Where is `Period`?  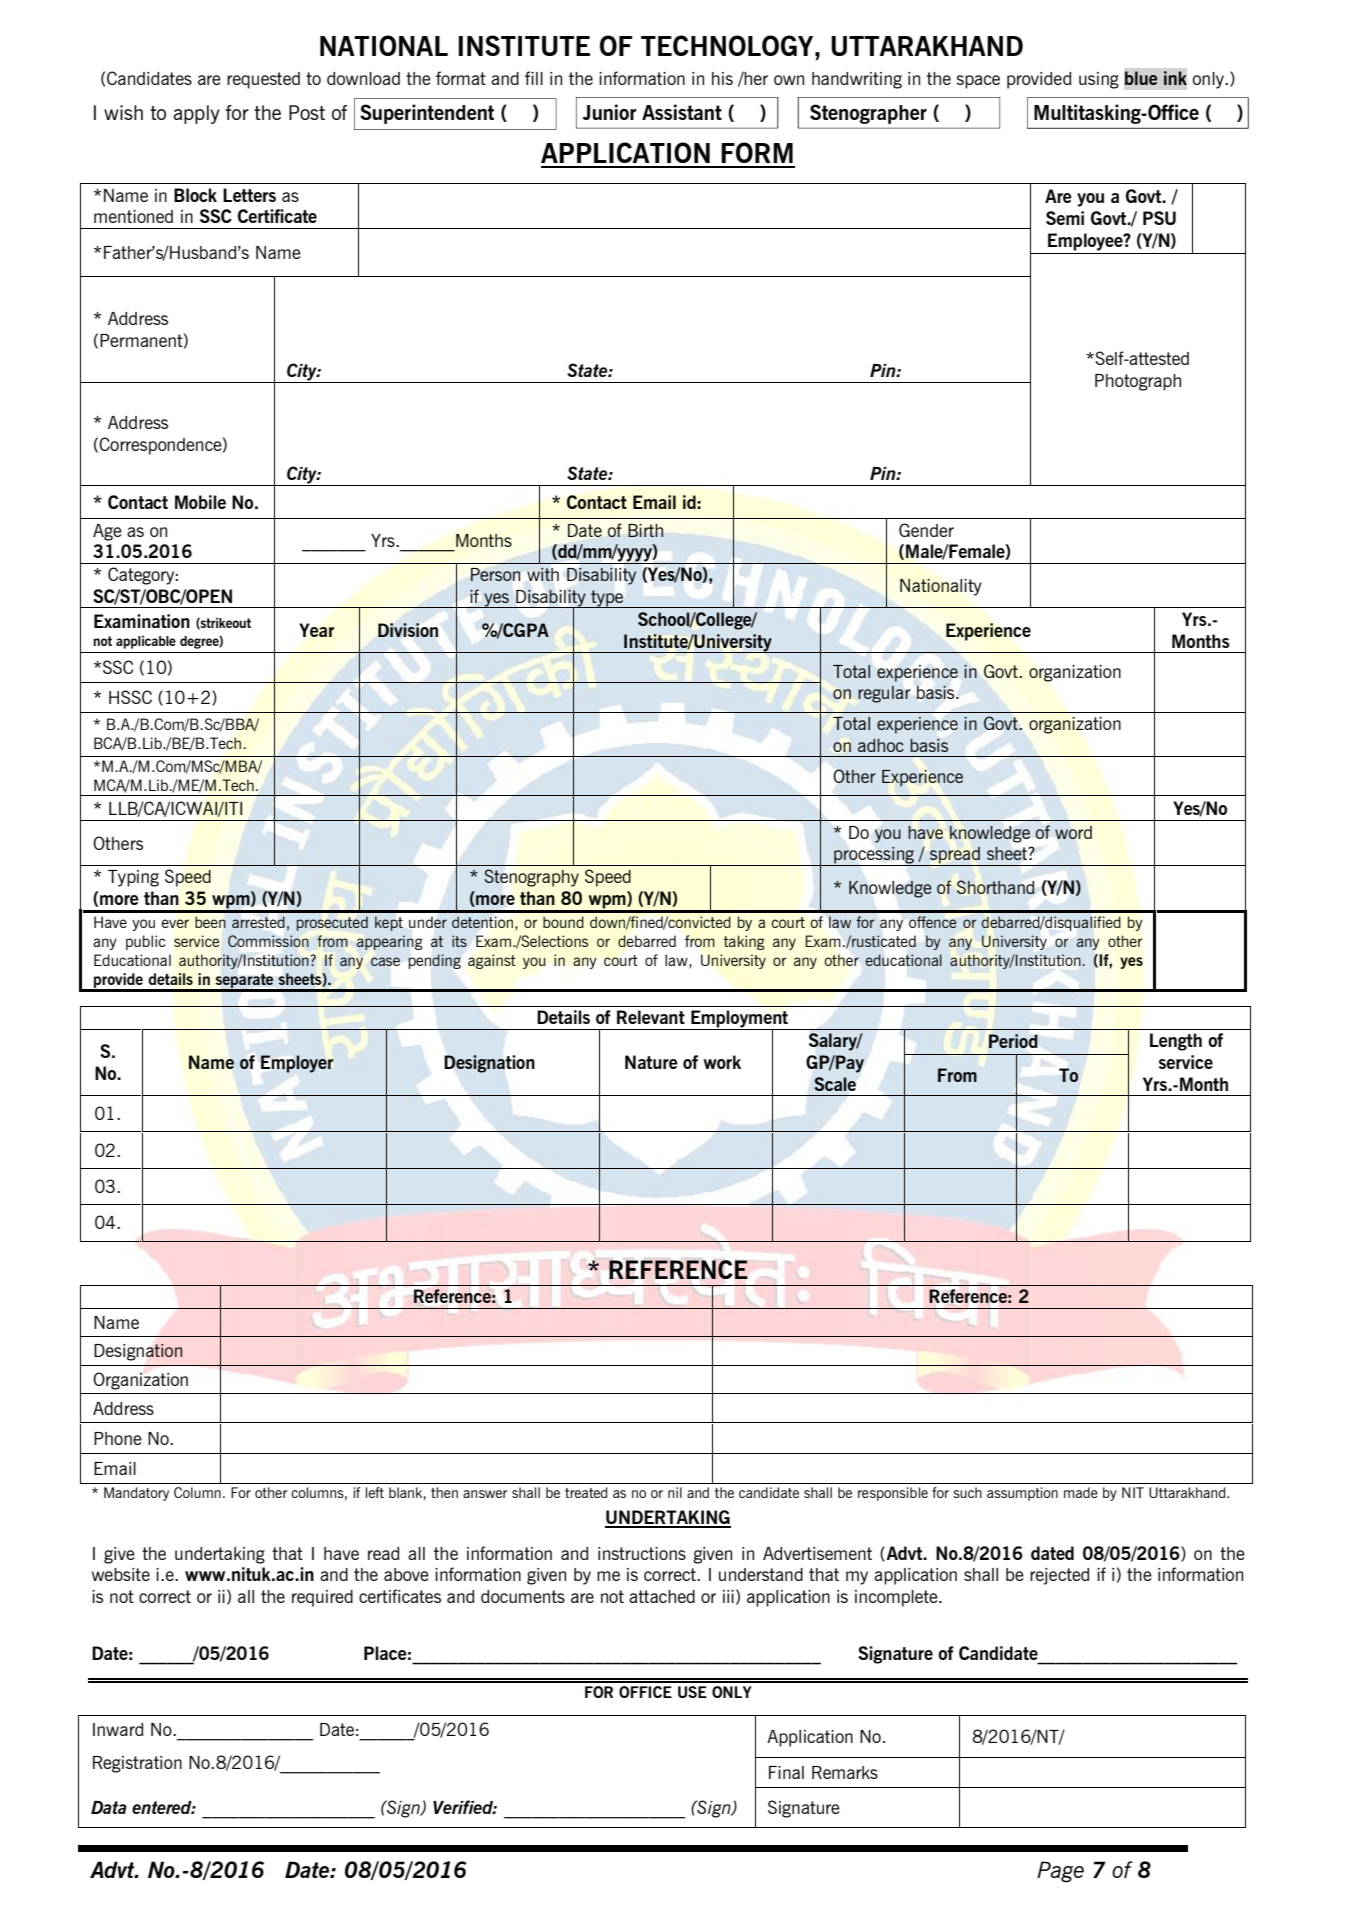
Period is located at coordinates (1013, 1041).
